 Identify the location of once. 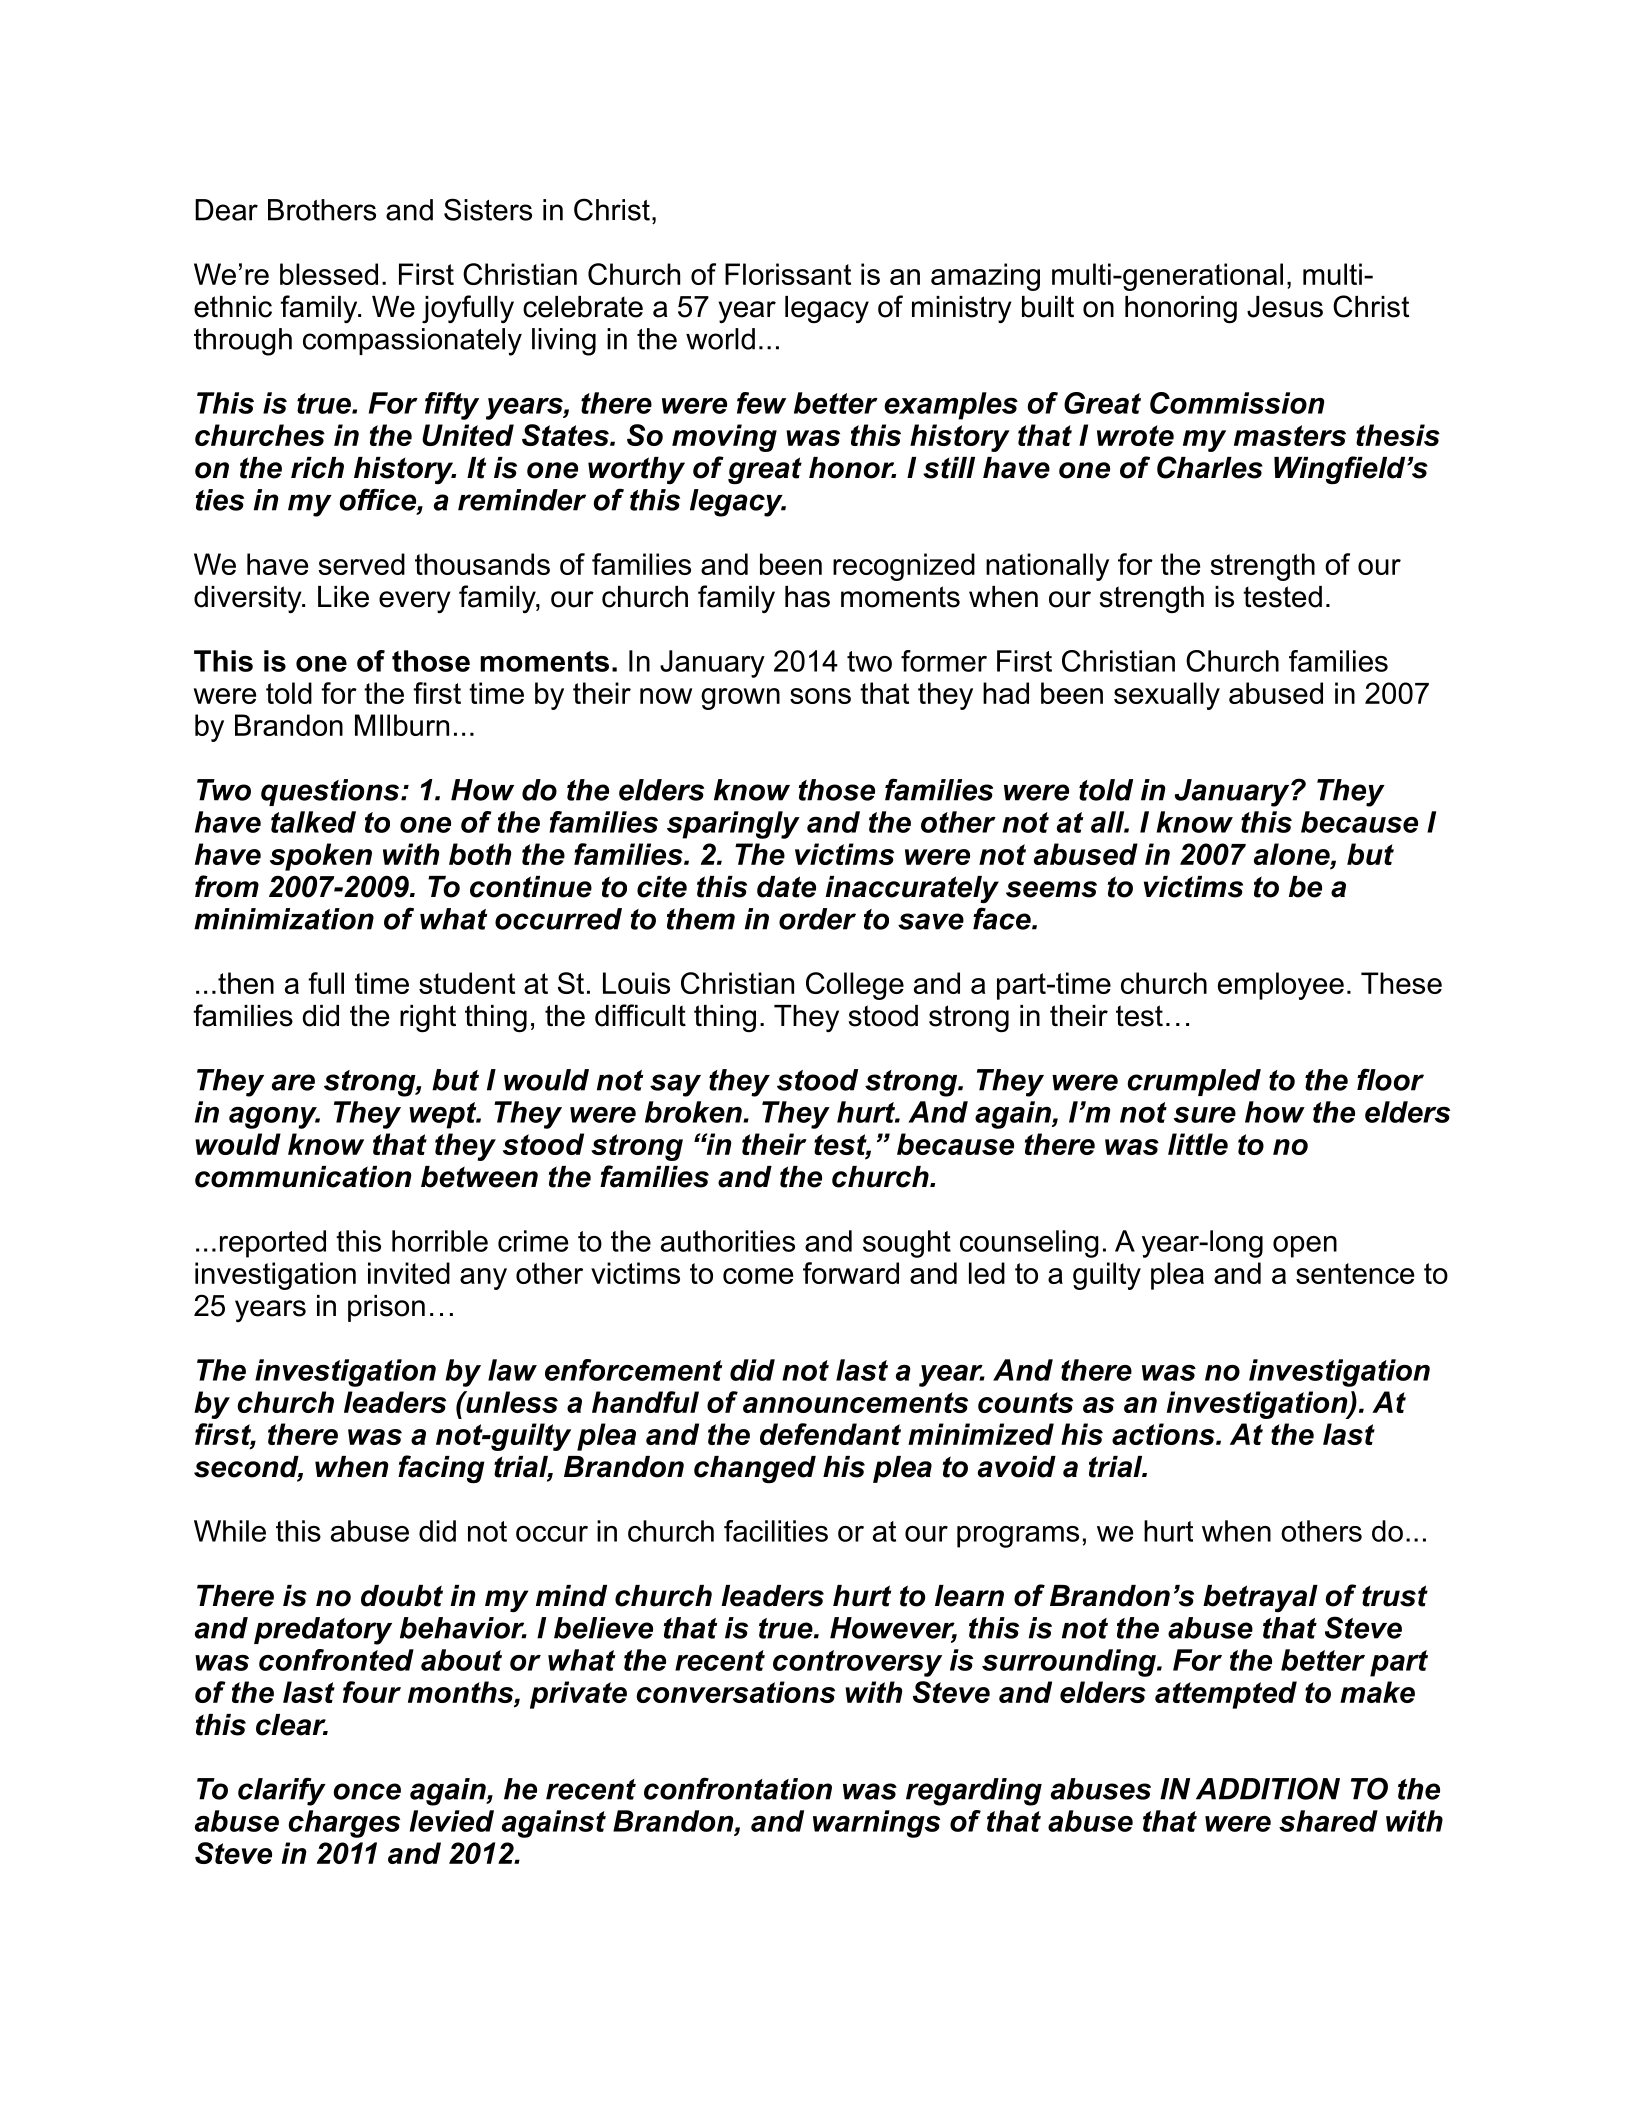
(367, 1791).
